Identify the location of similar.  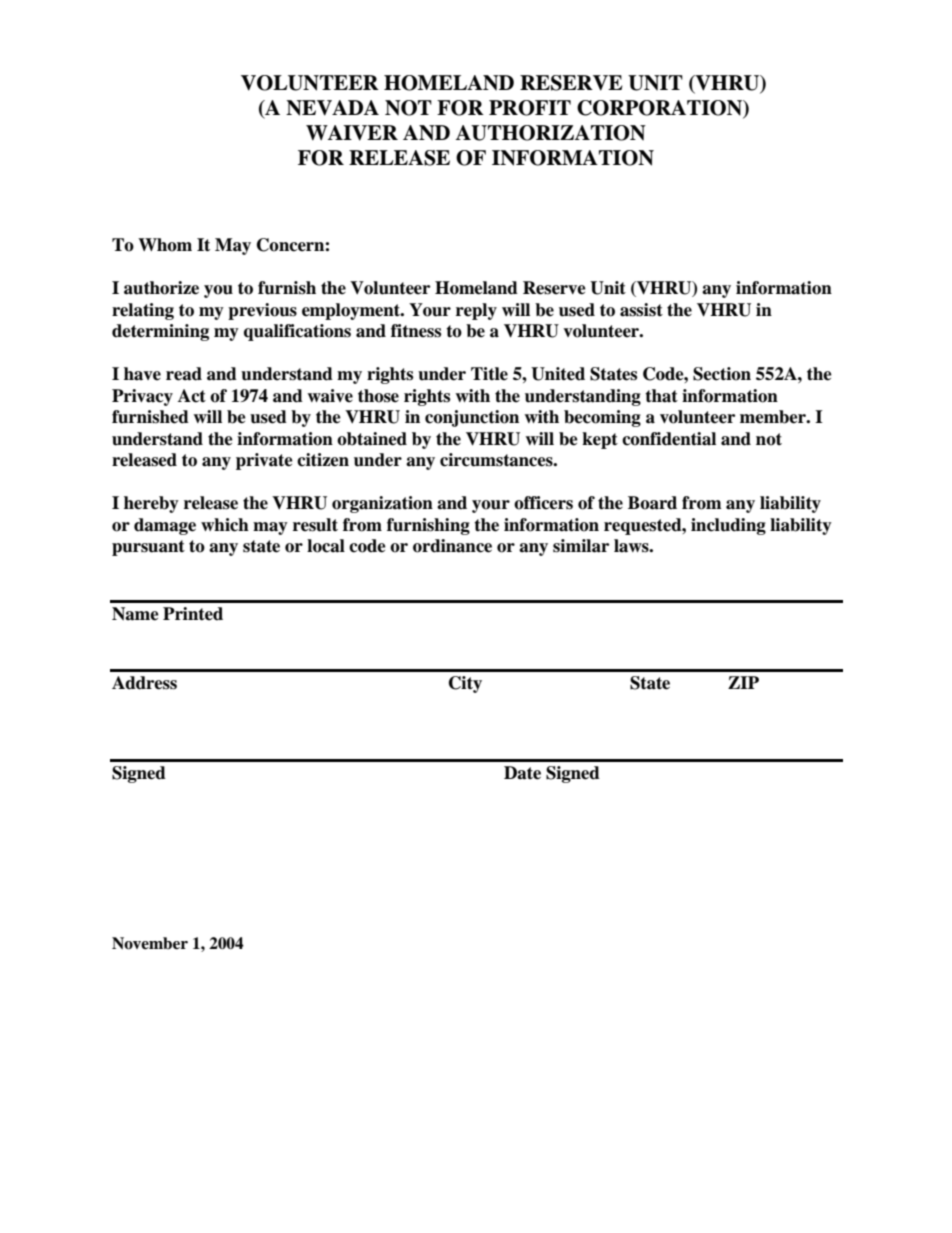
(581, 546).
